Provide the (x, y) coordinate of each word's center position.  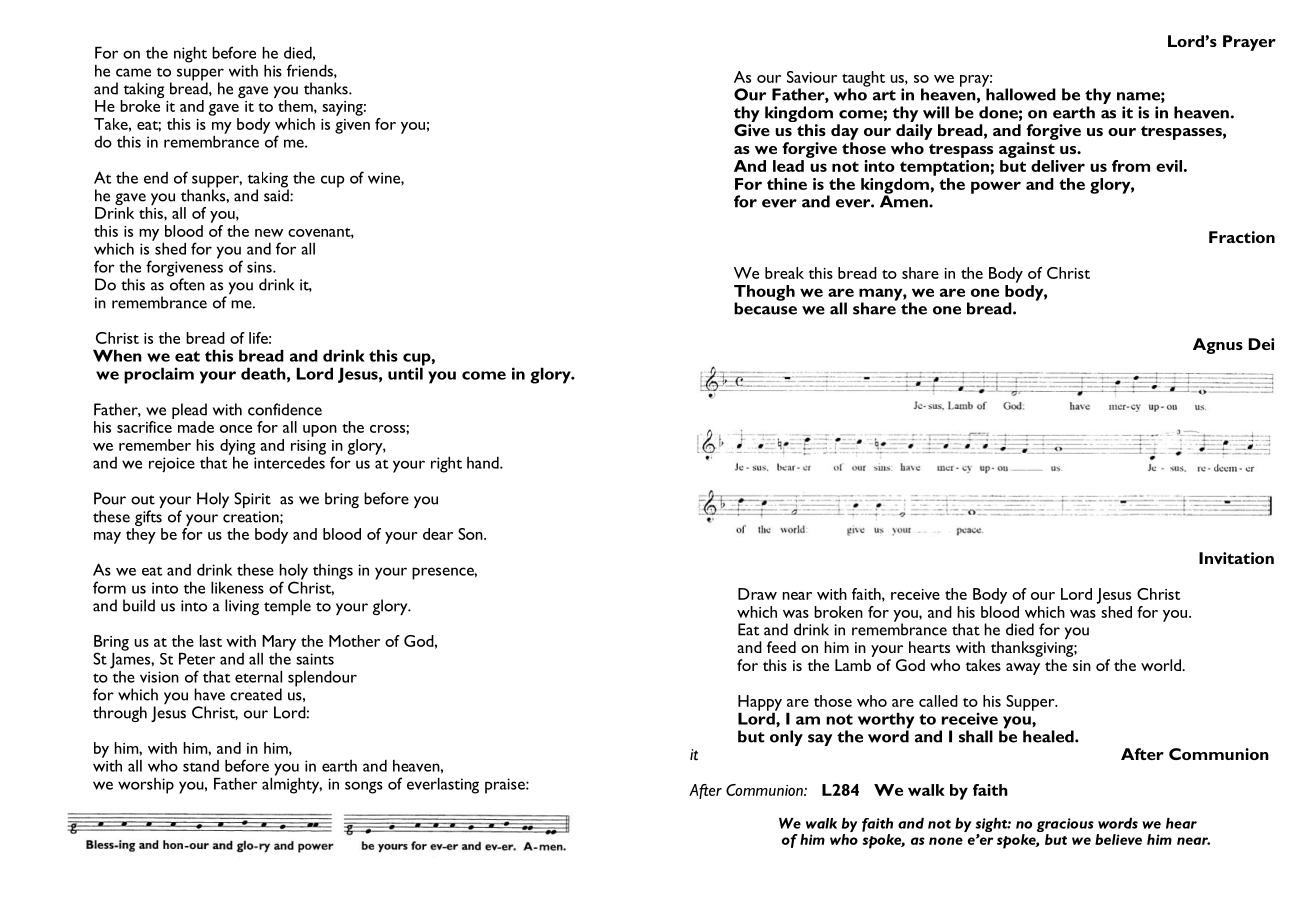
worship (146, 786)
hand (484, 462)
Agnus (1218, 346)
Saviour (812, 77)
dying (238, 448)
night (190, 55)
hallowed (1021, 94)
